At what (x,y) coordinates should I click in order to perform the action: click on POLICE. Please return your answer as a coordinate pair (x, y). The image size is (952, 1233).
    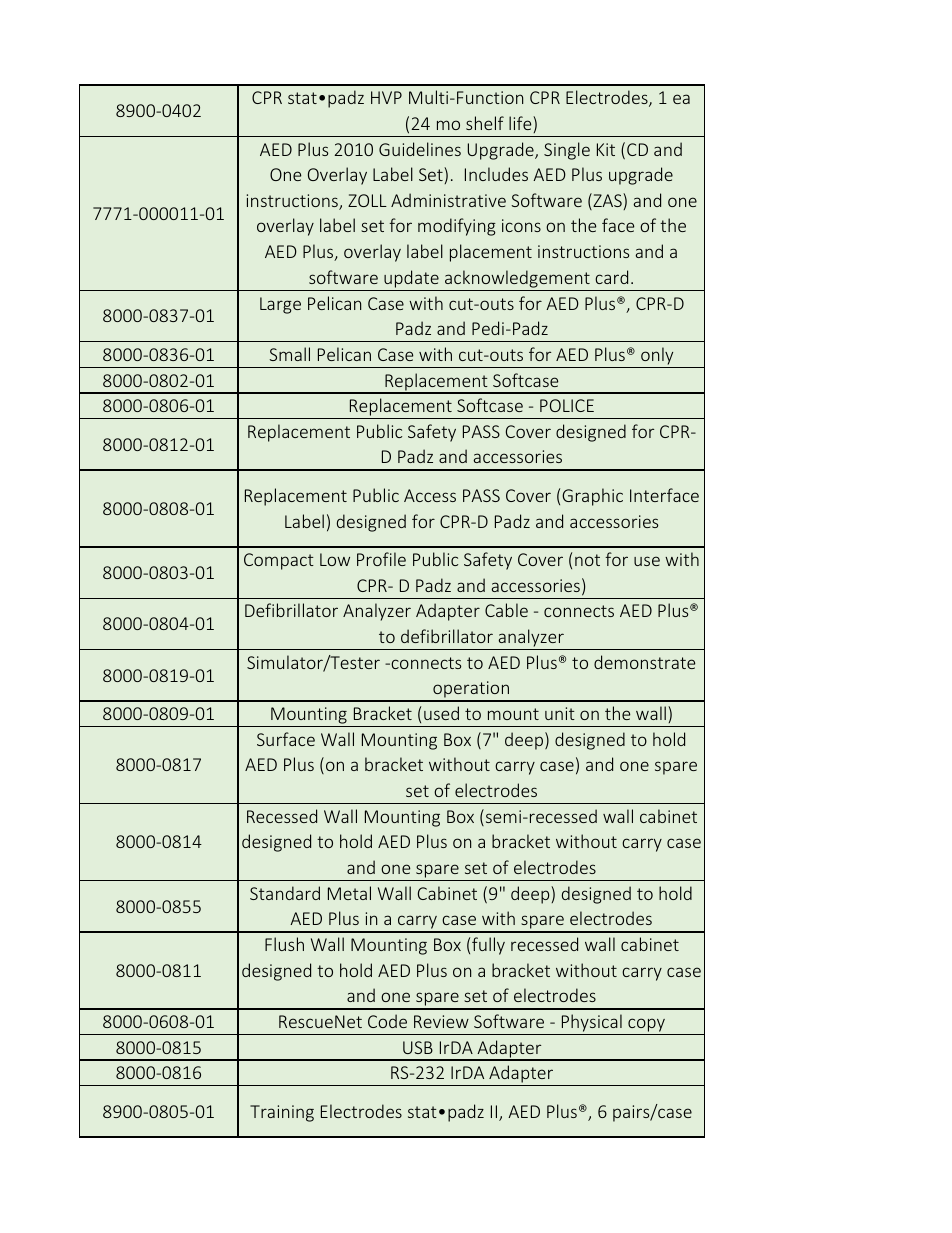
    Looking at the image, I should click on (567, 405).
